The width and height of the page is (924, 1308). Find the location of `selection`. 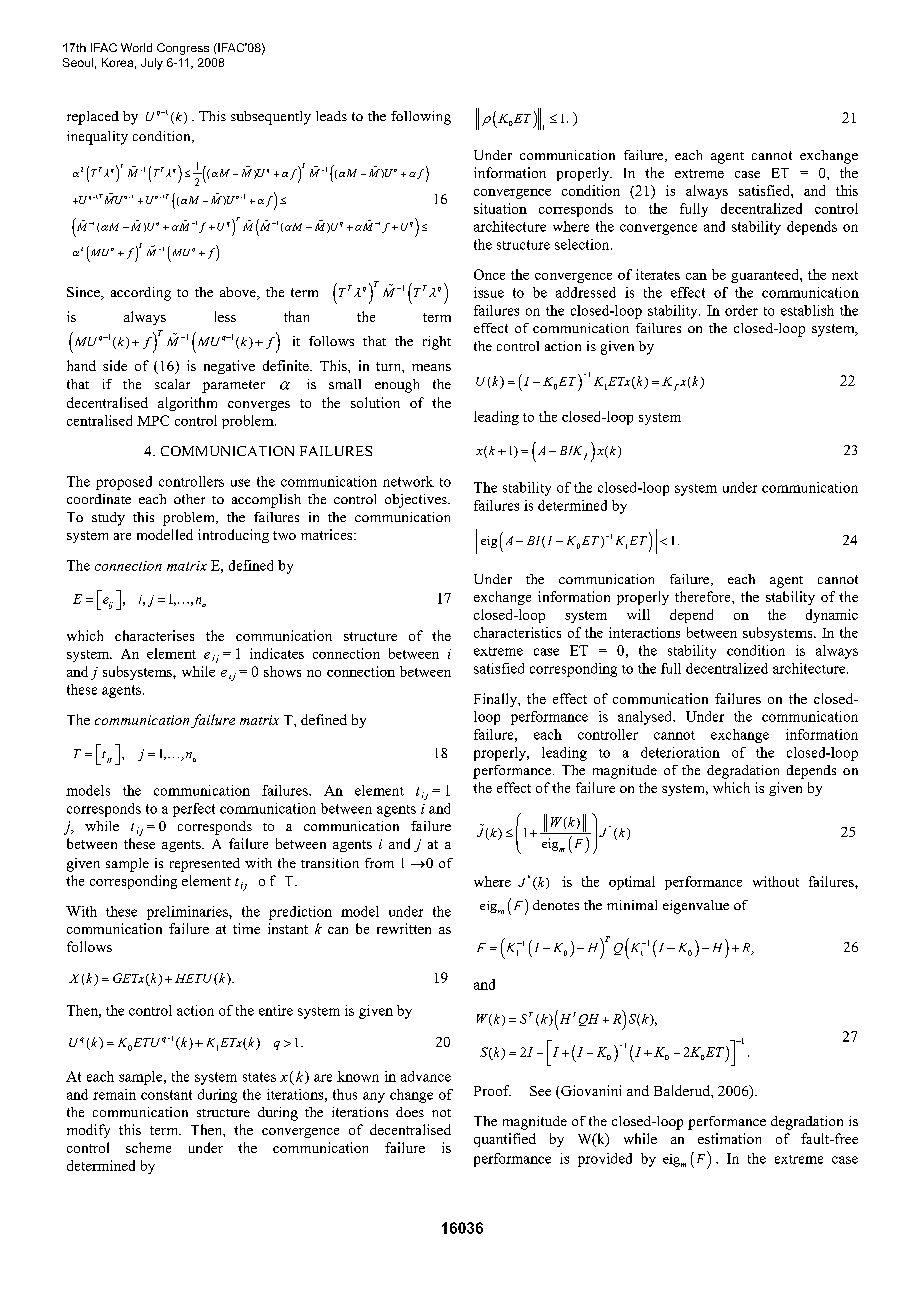

selection is located at coordinates (583, 244).
